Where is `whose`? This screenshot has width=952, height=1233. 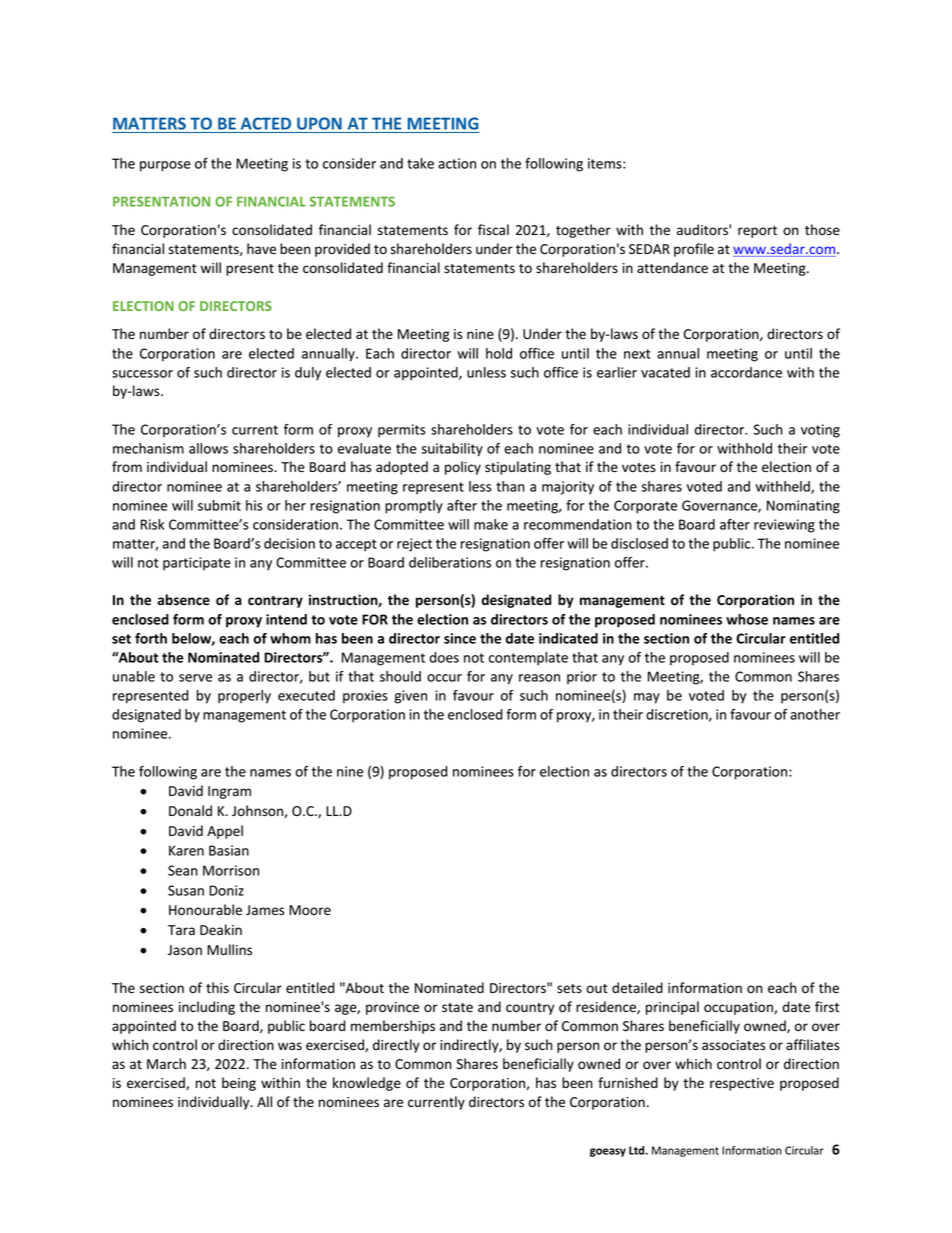 whose is located at coordinates (747, 619).
